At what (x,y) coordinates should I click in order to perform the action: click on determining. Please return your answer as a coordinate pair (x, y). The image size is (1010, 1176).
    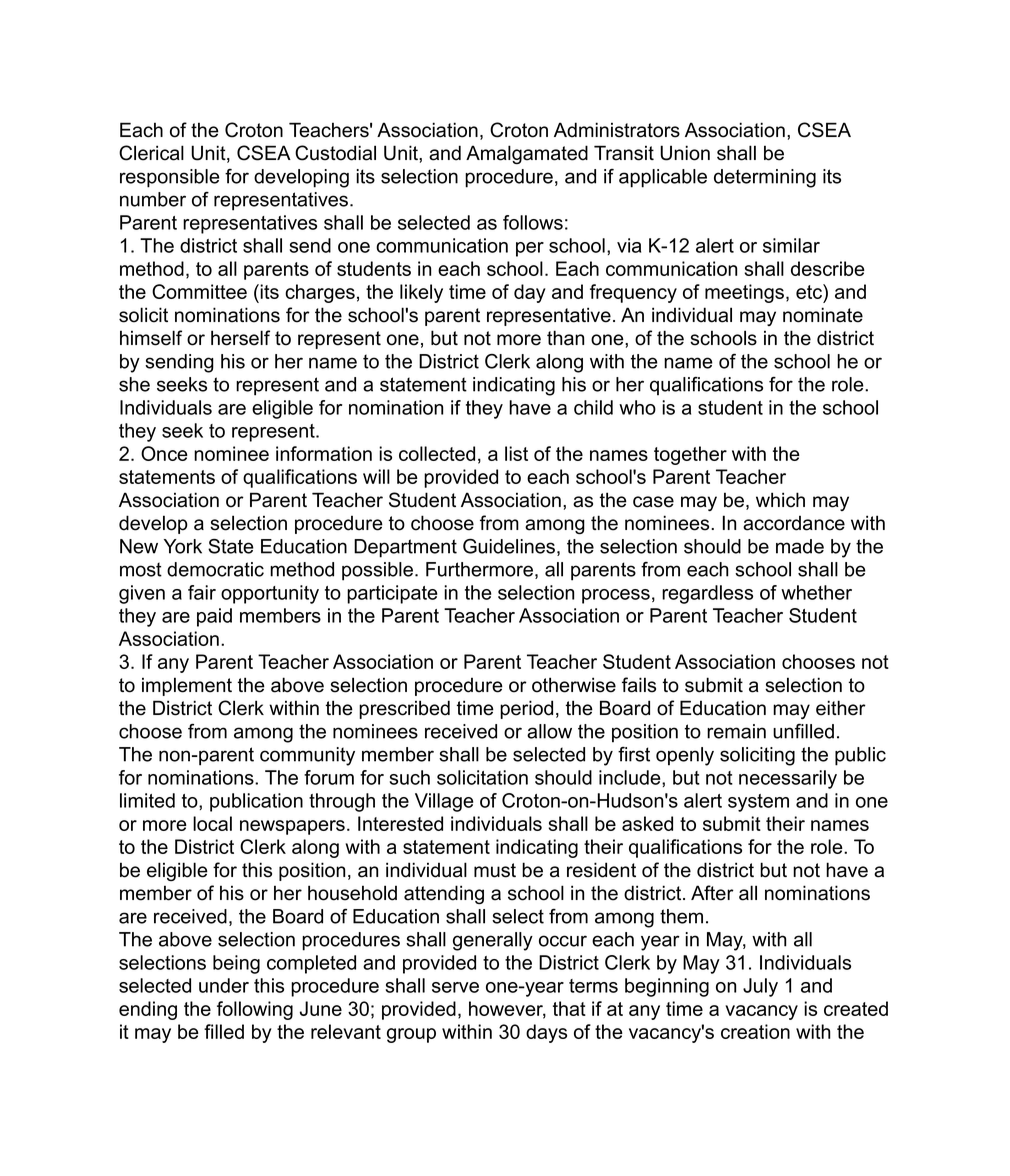
    Looking at the image, I should click on (765, 178).
